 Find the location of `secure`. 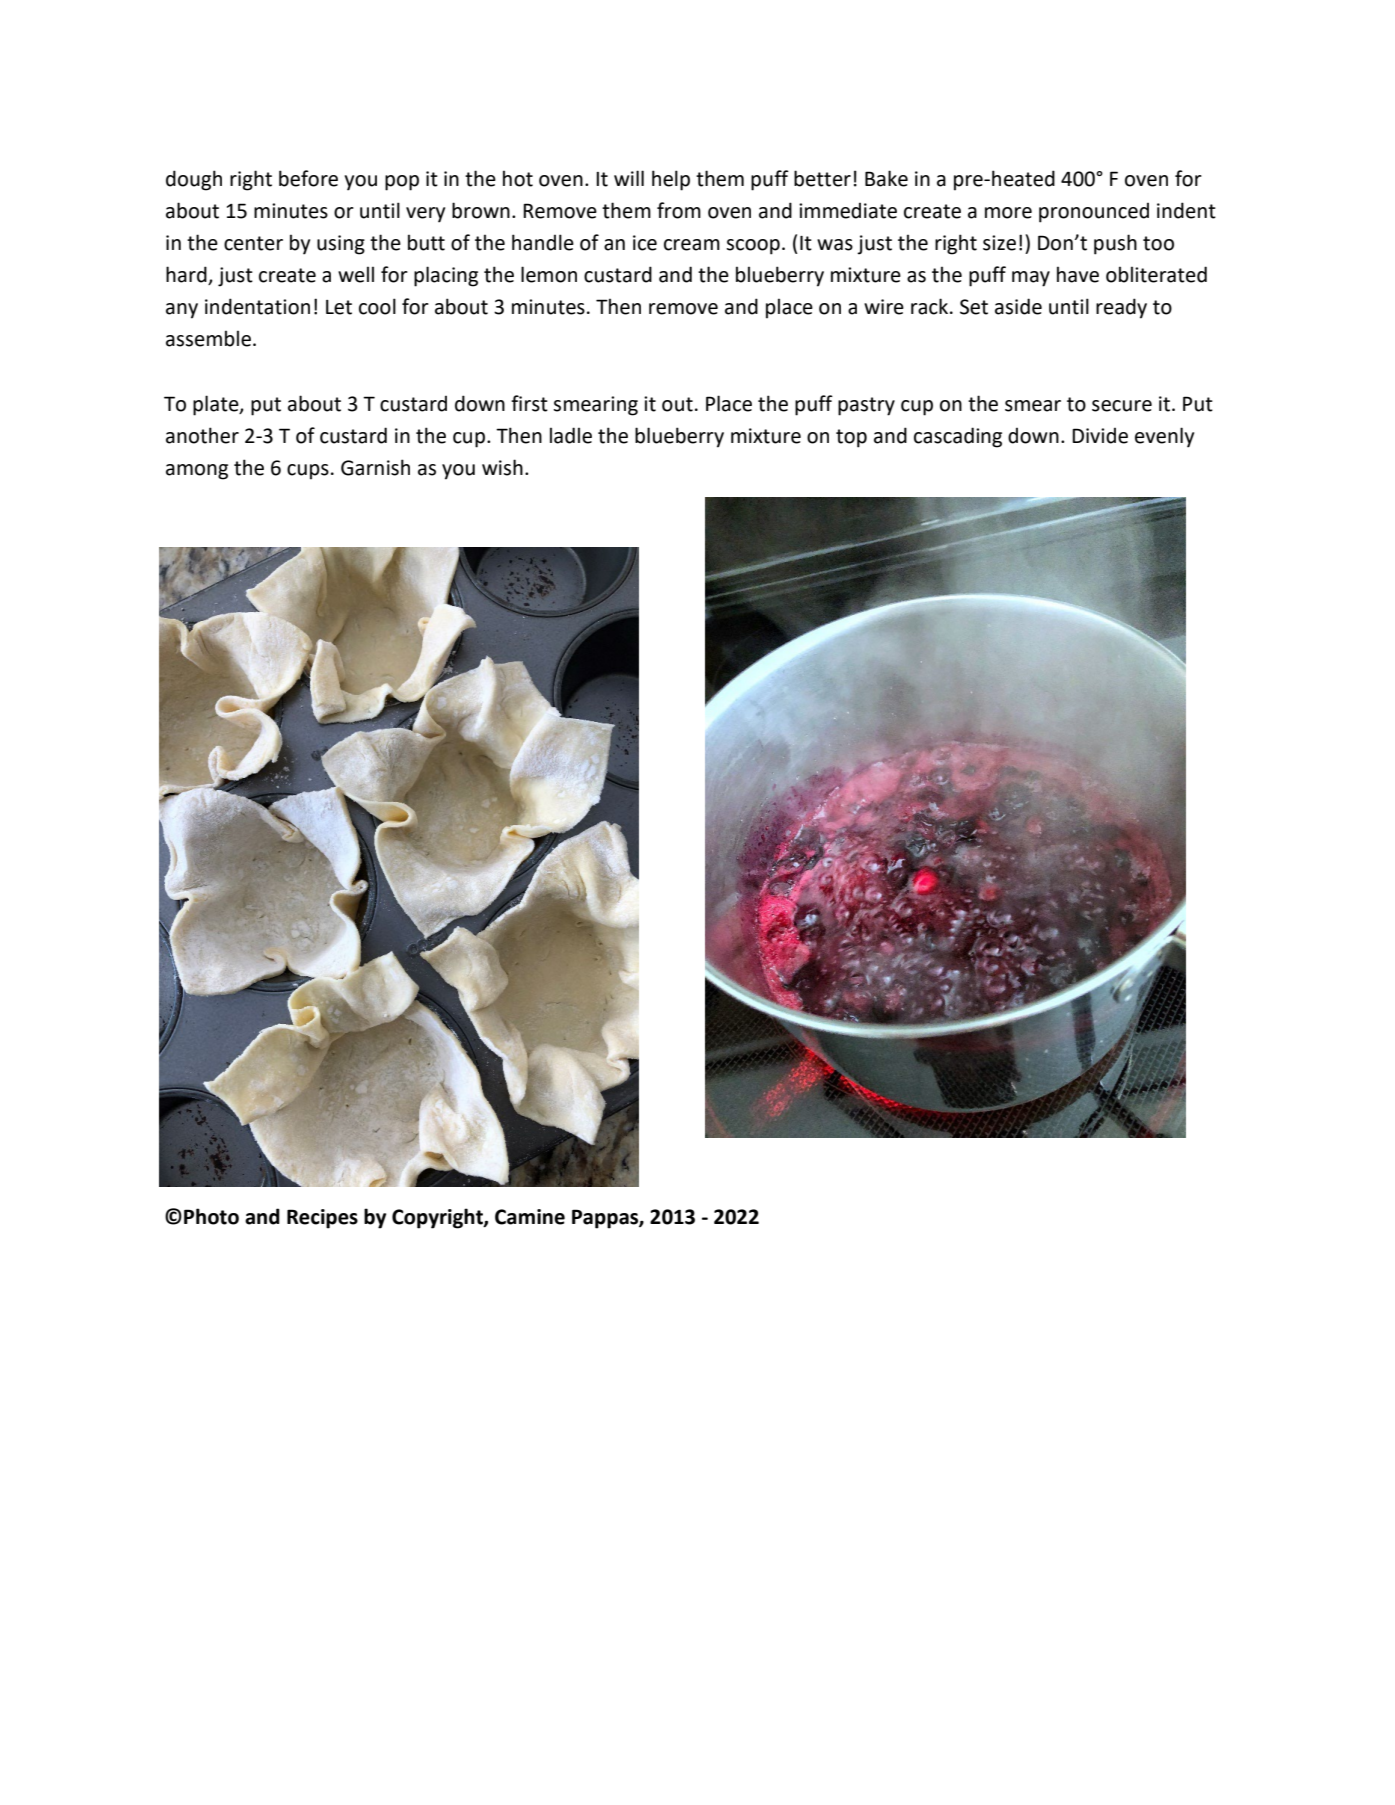

secure is located at coordinates (1122, 406).
